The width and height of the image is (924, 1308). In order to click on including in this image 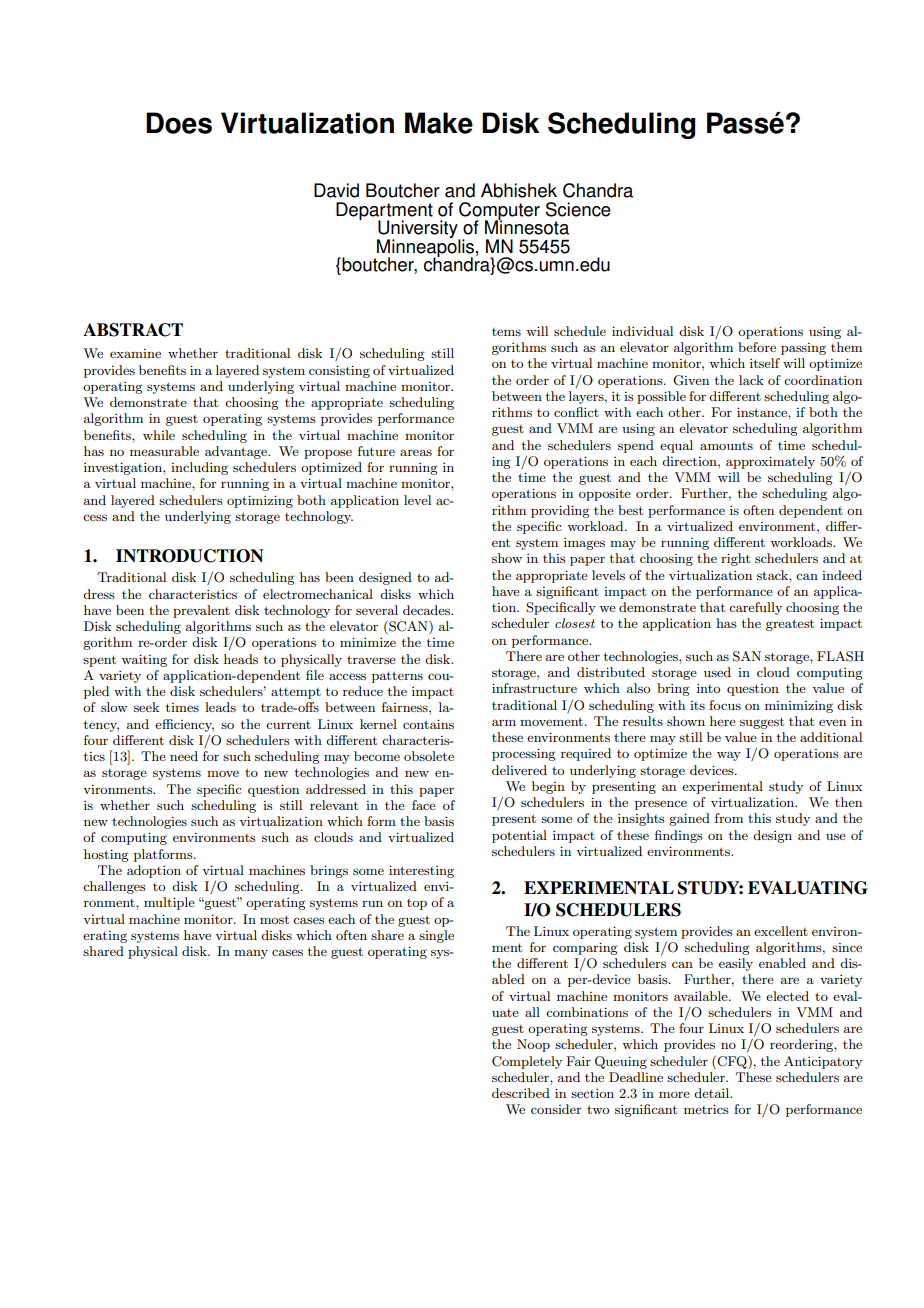, I will do `click(199, 468)`.
